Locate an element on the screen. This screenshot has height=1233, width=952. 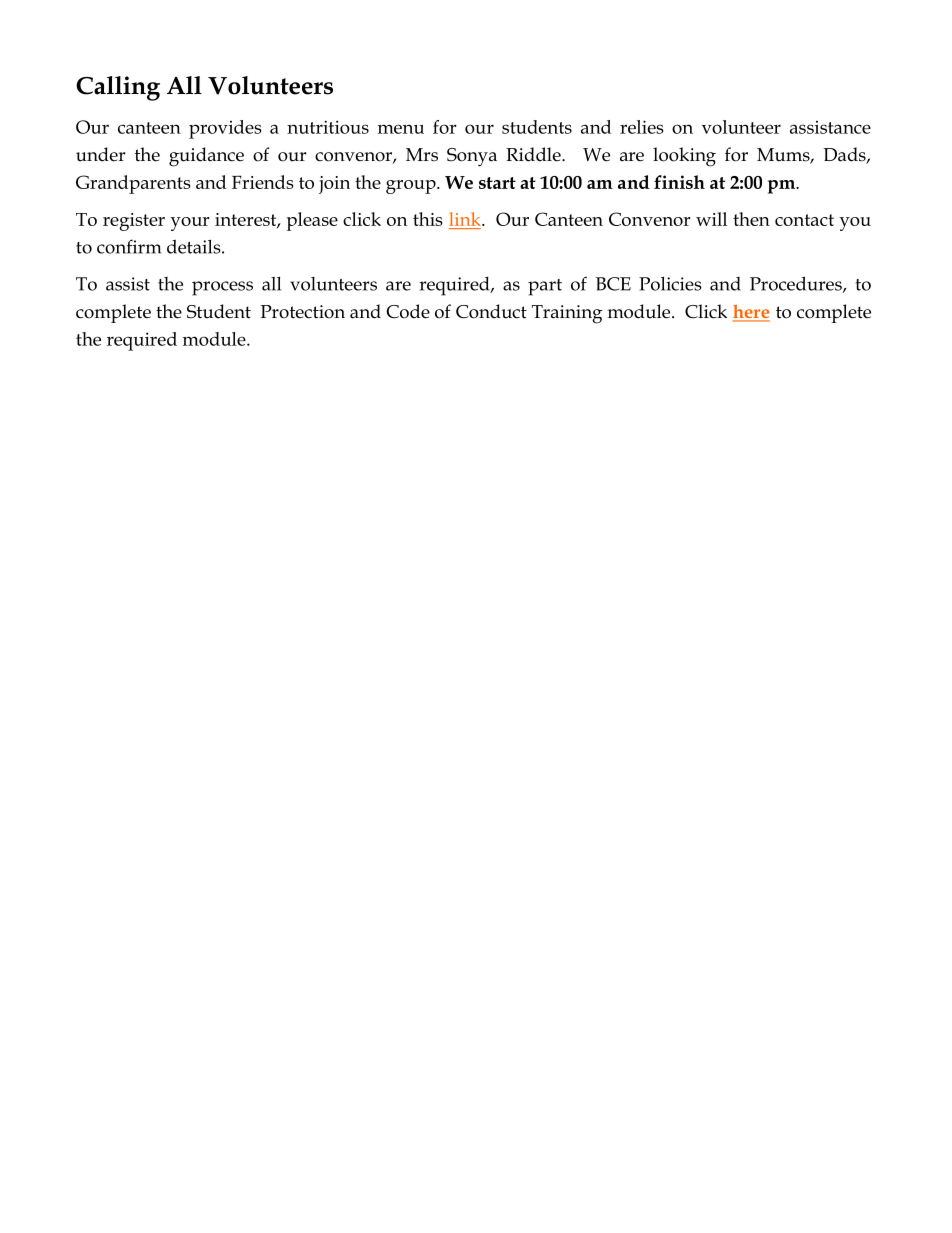
Protection is located at coordinates (302, 312).
